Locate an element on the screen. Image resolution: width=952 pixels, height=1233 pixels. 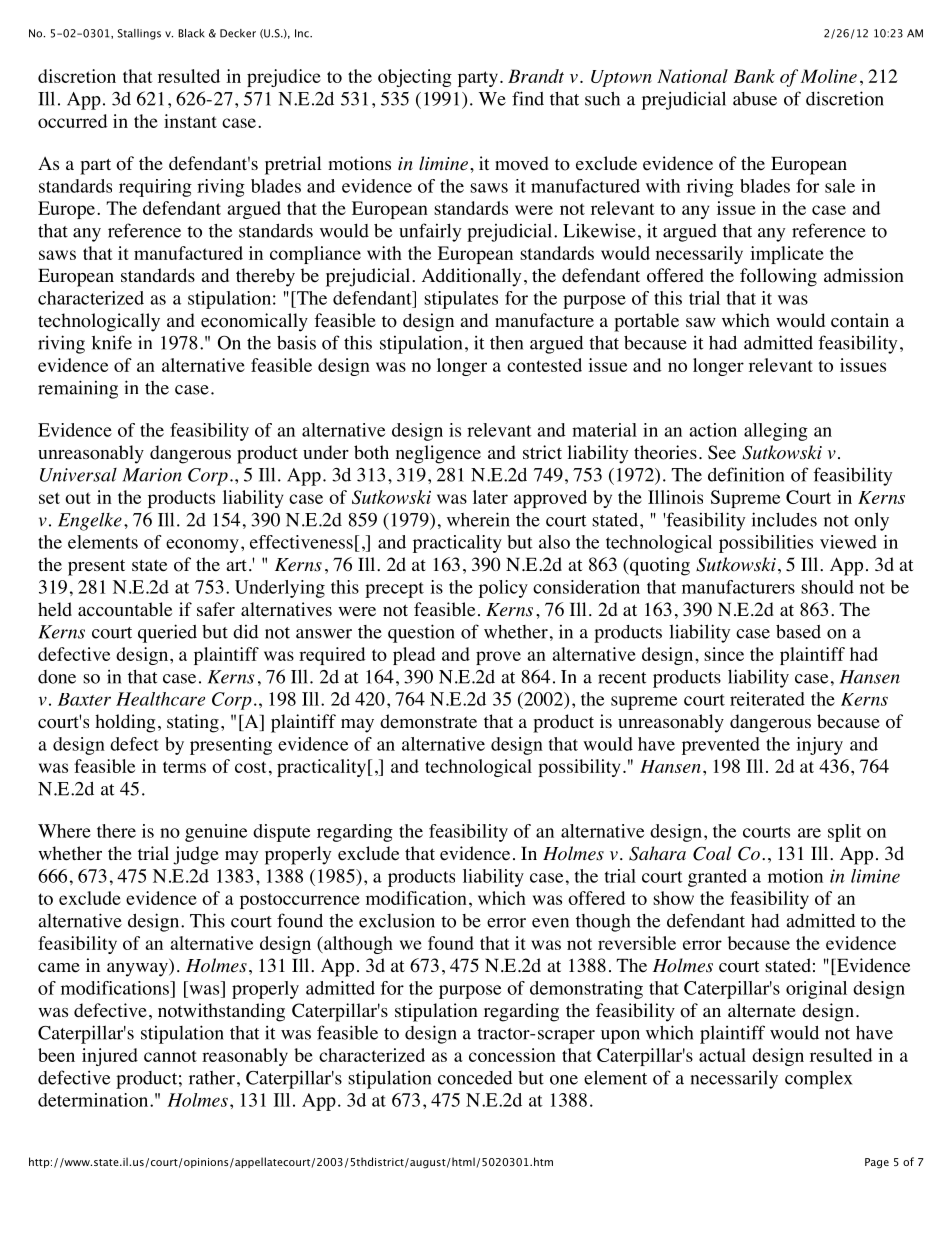
Bank is located at coordinates (754, 76).
